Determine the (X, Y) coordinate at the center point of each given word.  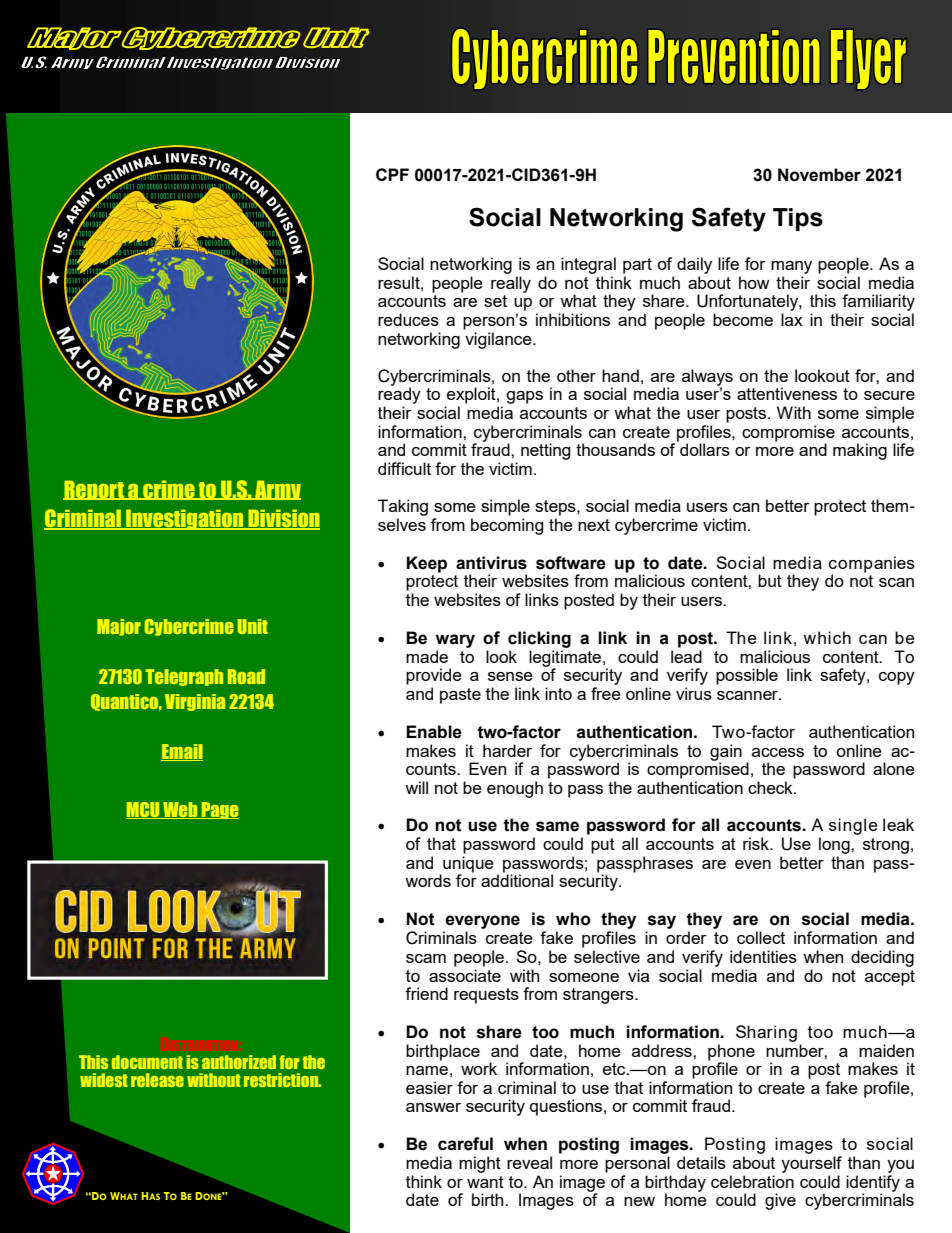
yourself (811, 1164)
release (157, 1080)
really (511, 284)
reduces (408, 319)
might (480, 1164)
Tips (798, 219)
